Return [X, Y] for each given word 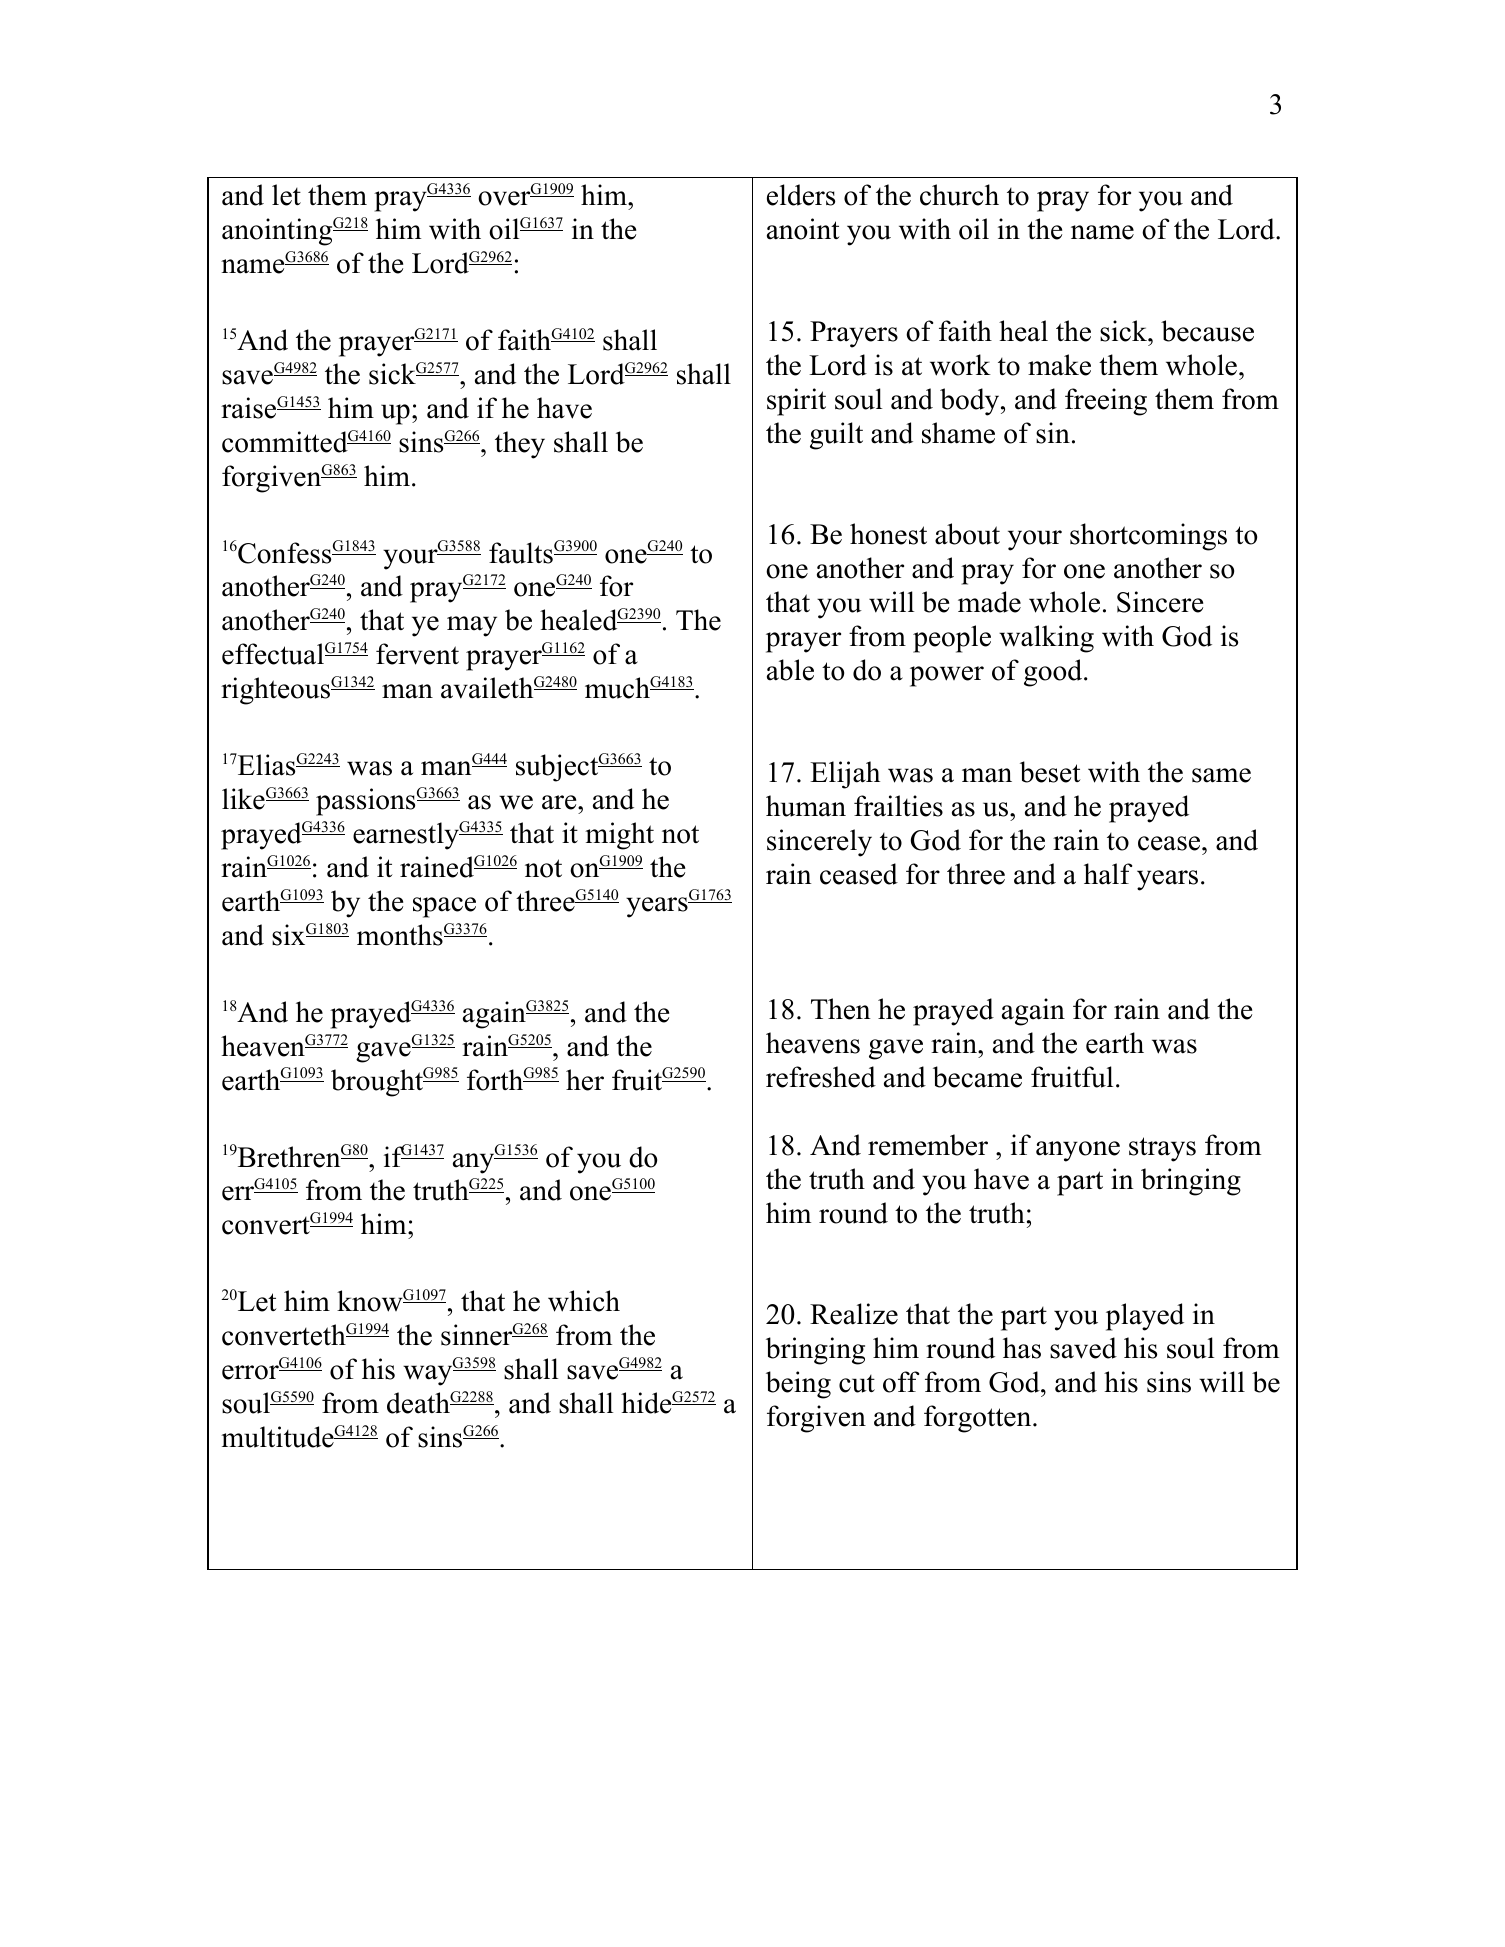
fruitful [1072, 1077]
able [790, 670]
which [584, 1301]
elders [801, 195]
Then [841, 1009]
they [520, 445]
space [444, 907]
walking [1046, 639]
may [472, 626]
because [1207, 331]
